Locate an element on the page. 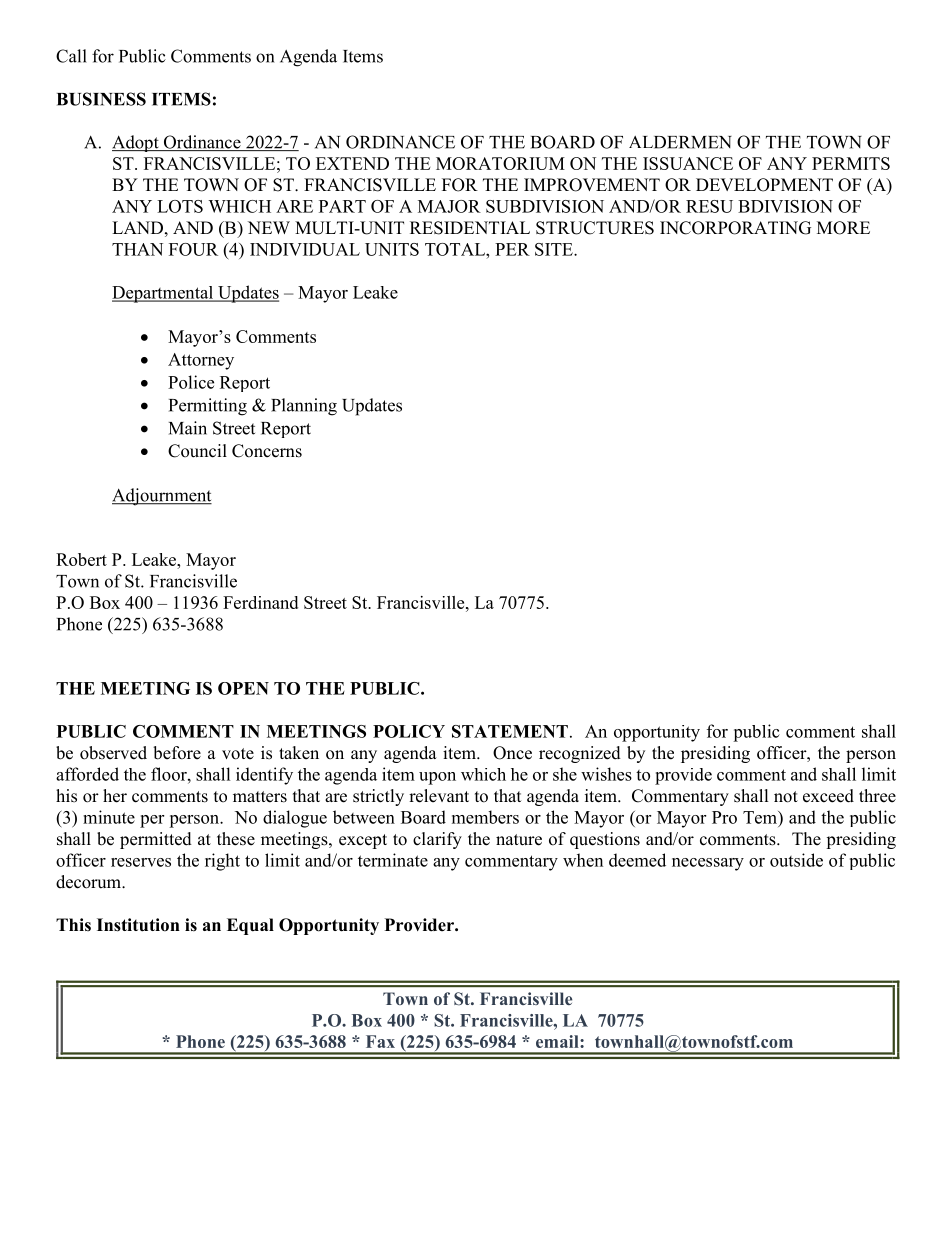 This image has height=1233, width=952. Planning is located at coordinates (304, 407).
